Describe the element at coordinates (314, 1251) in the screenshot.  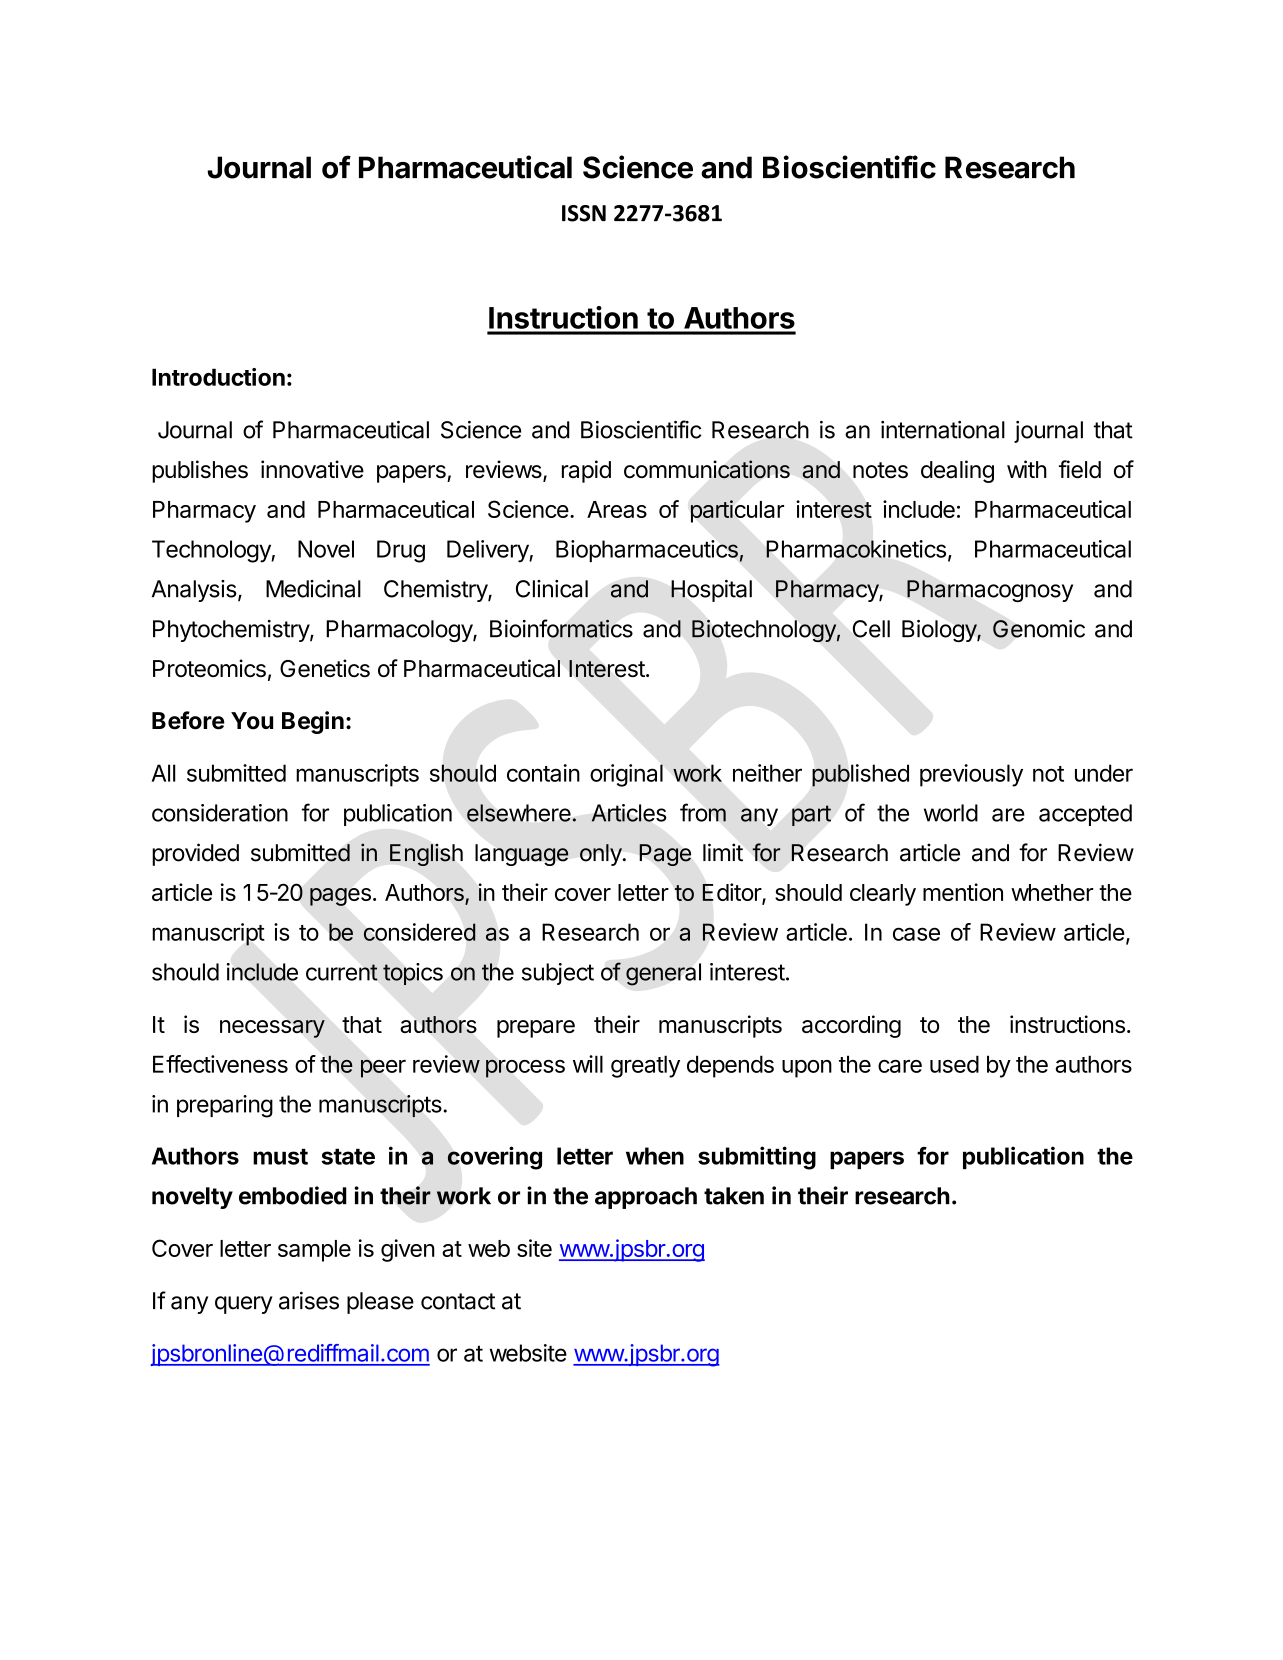
I see `sample` at that location.
